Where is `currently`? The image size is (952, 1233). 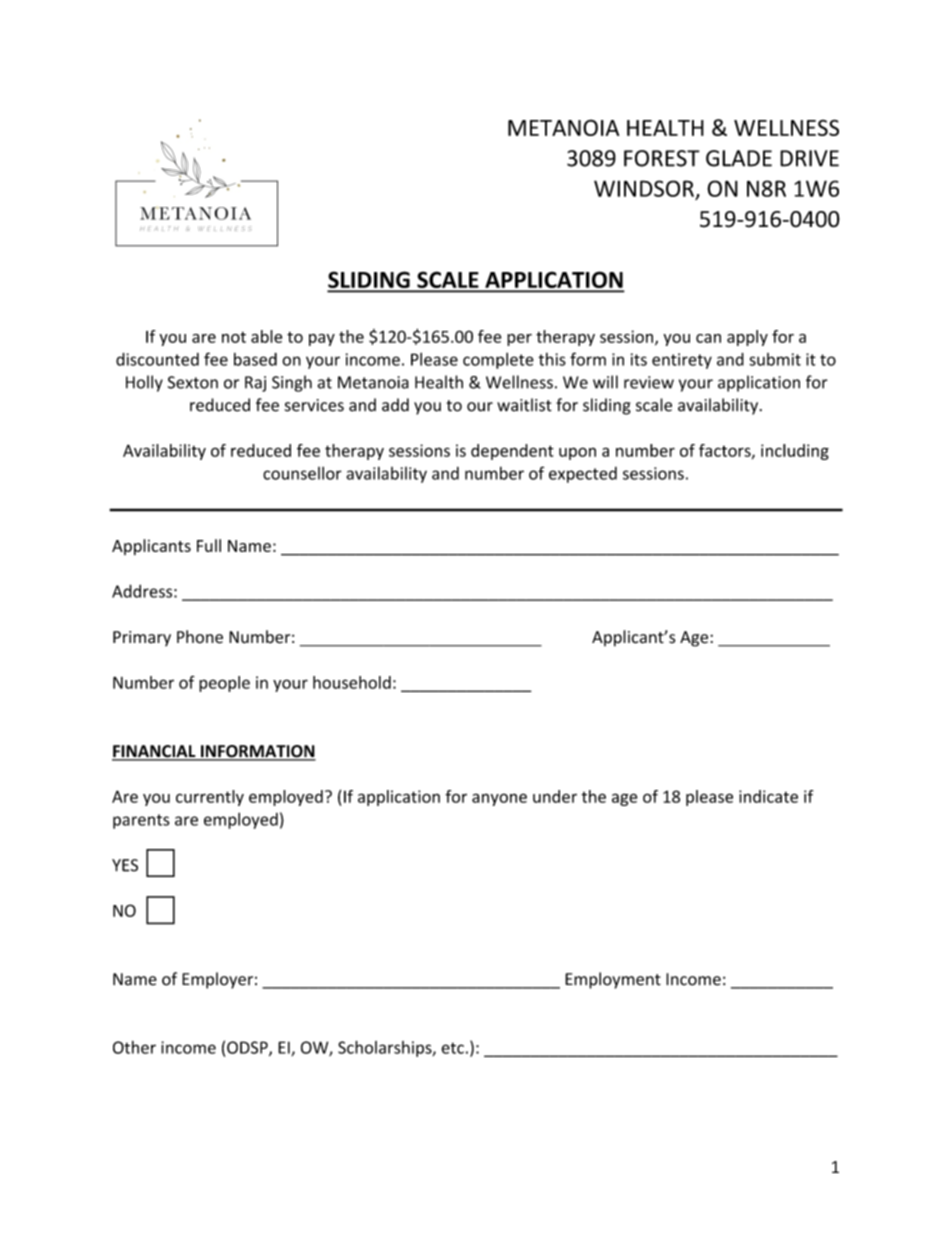
currently is located at coordinates (210, 798).
